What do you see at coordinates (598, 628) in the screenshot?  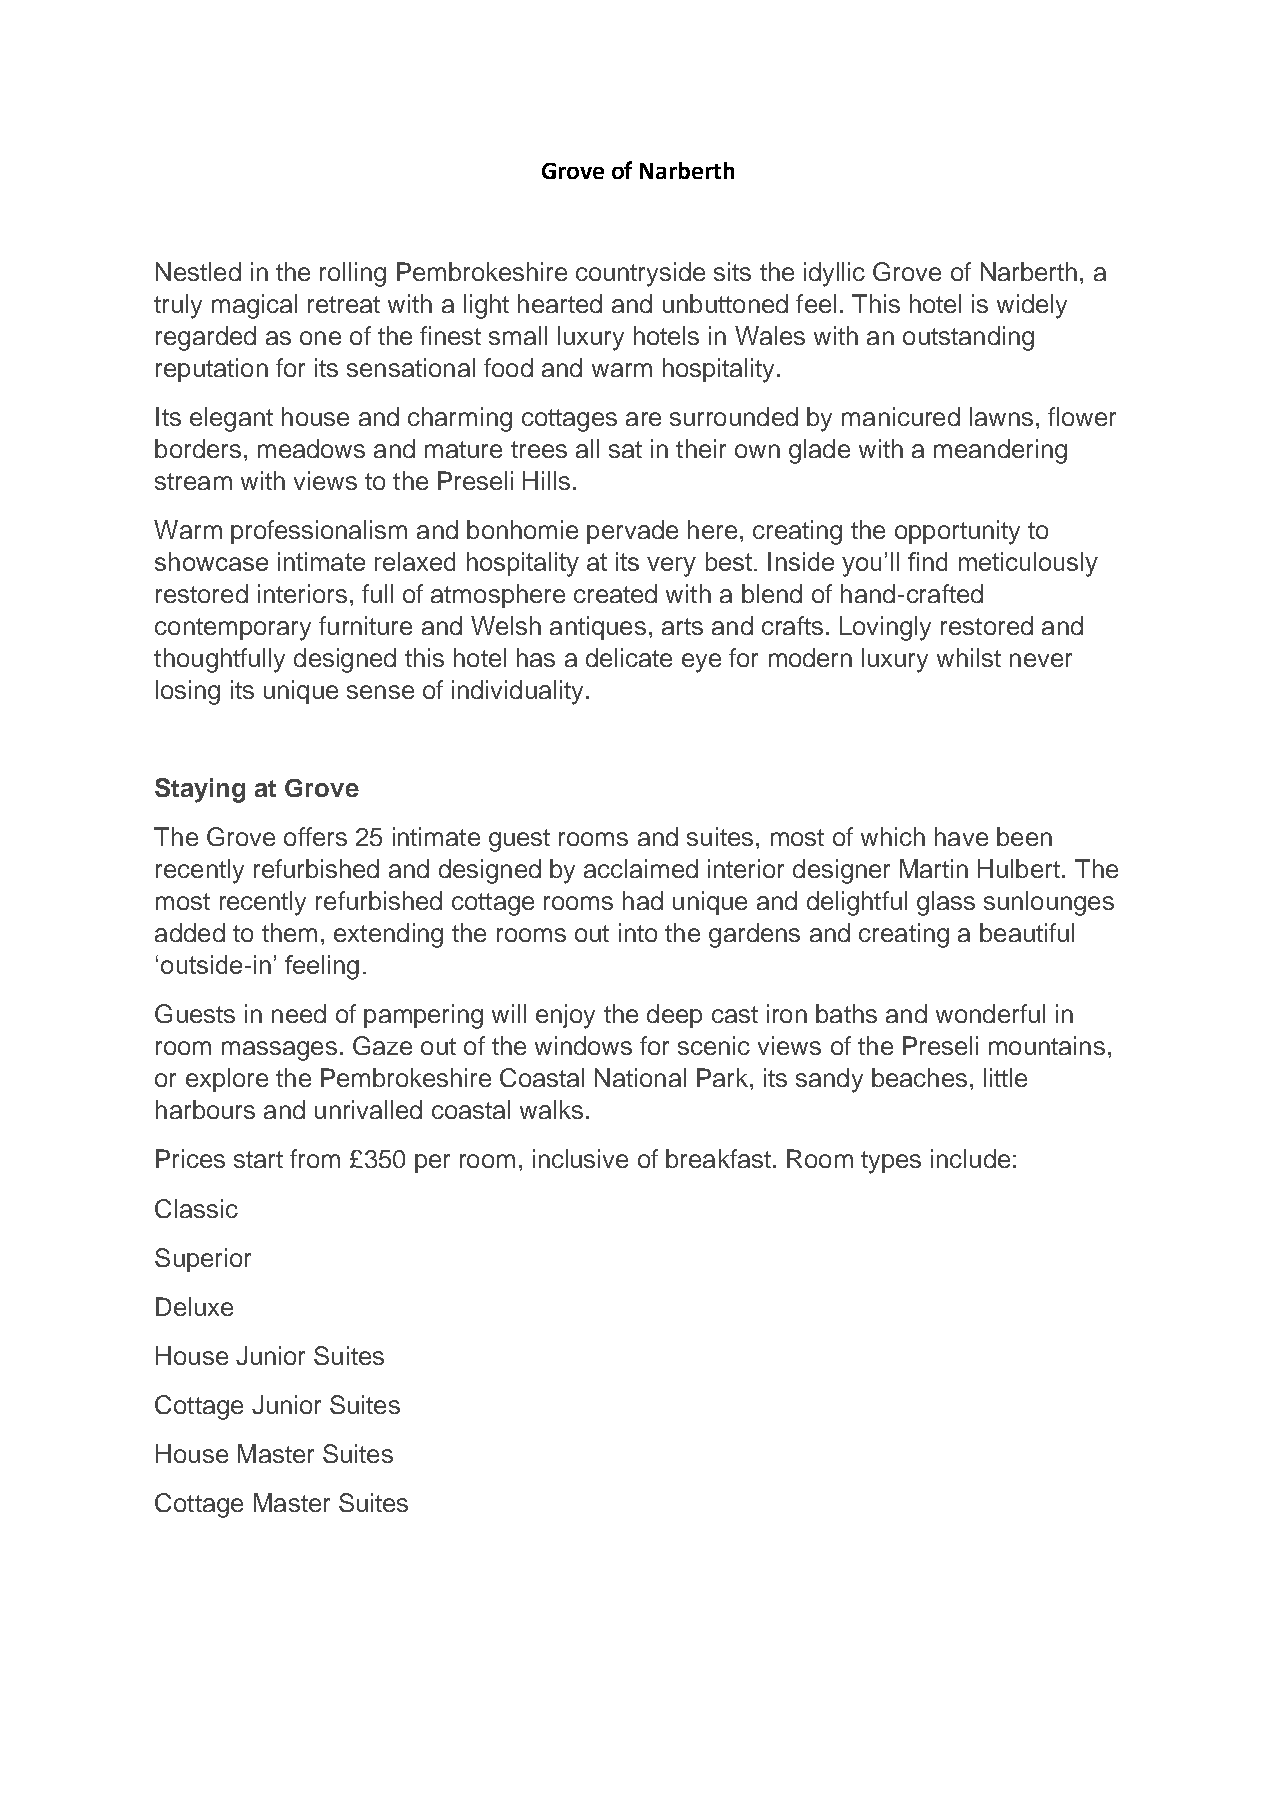 I see `antiques` at bounding box center [598, 628].
